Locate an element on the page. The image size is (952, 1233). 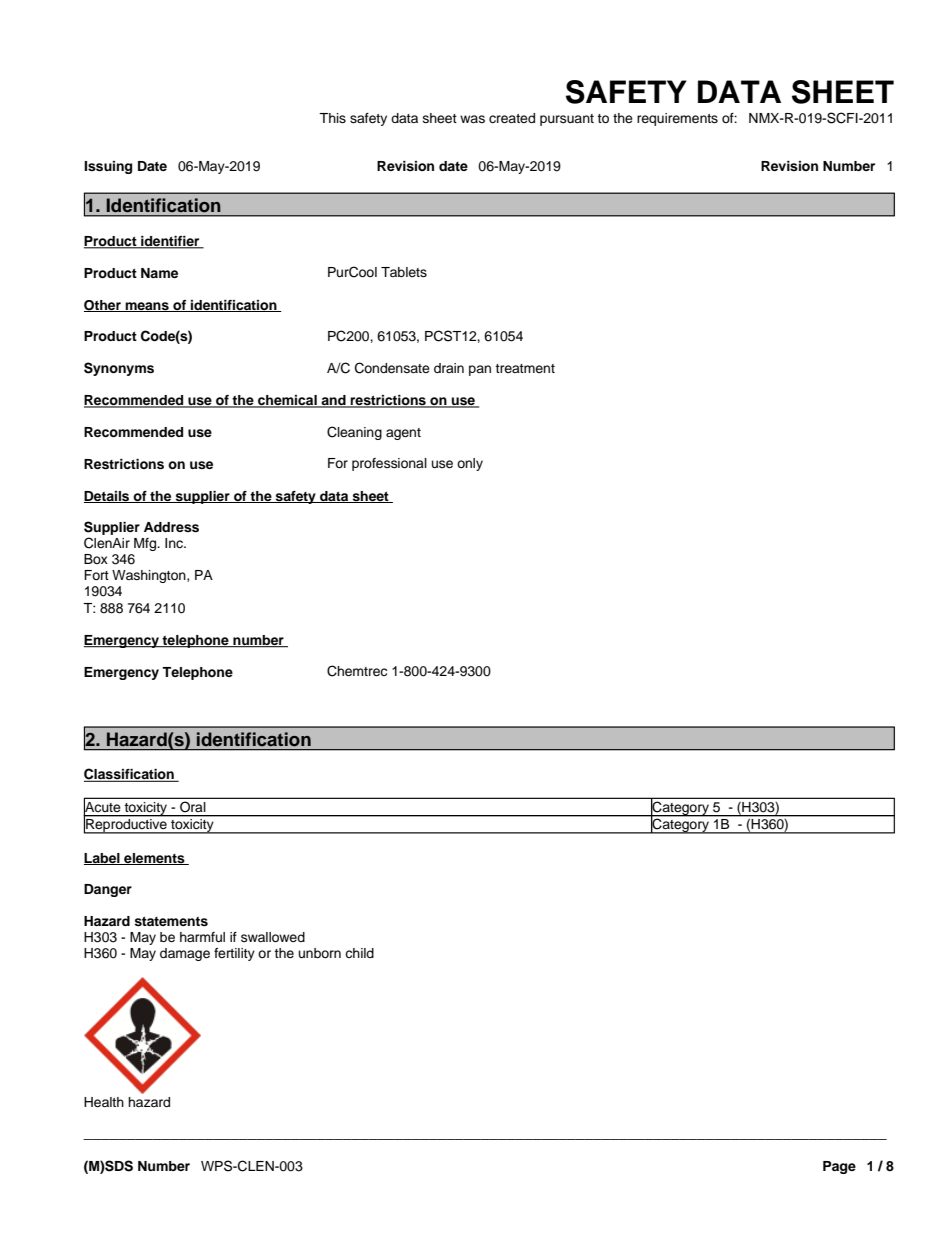
requirements is located at coordinates (677, 119).
